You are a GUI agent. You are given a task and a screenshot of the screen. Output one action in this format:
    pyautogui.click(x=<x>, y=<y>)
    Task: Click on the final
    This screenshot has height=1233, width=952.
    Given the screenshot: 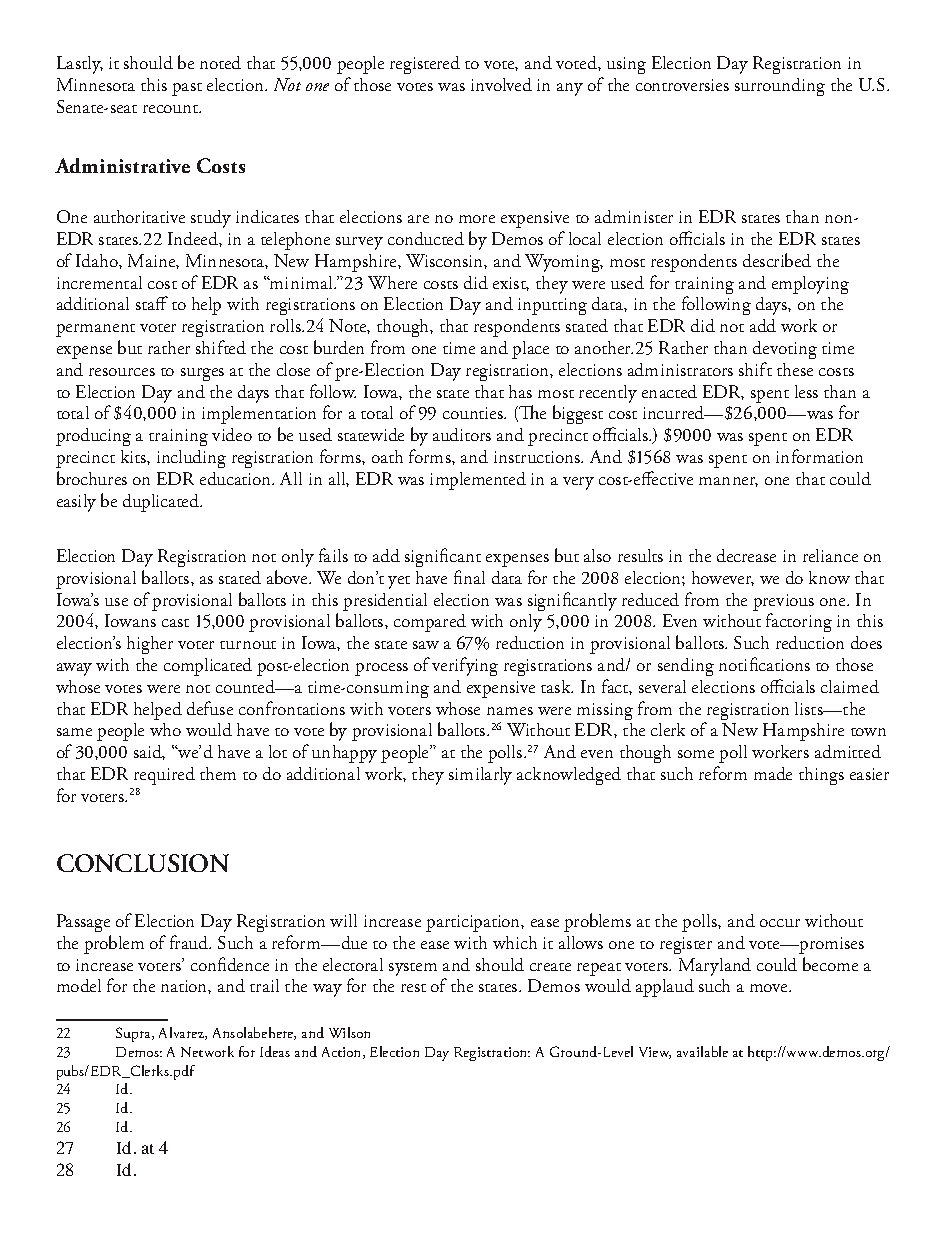 What is the action you would take?
    pyautogui.click(x=469, y=577)
